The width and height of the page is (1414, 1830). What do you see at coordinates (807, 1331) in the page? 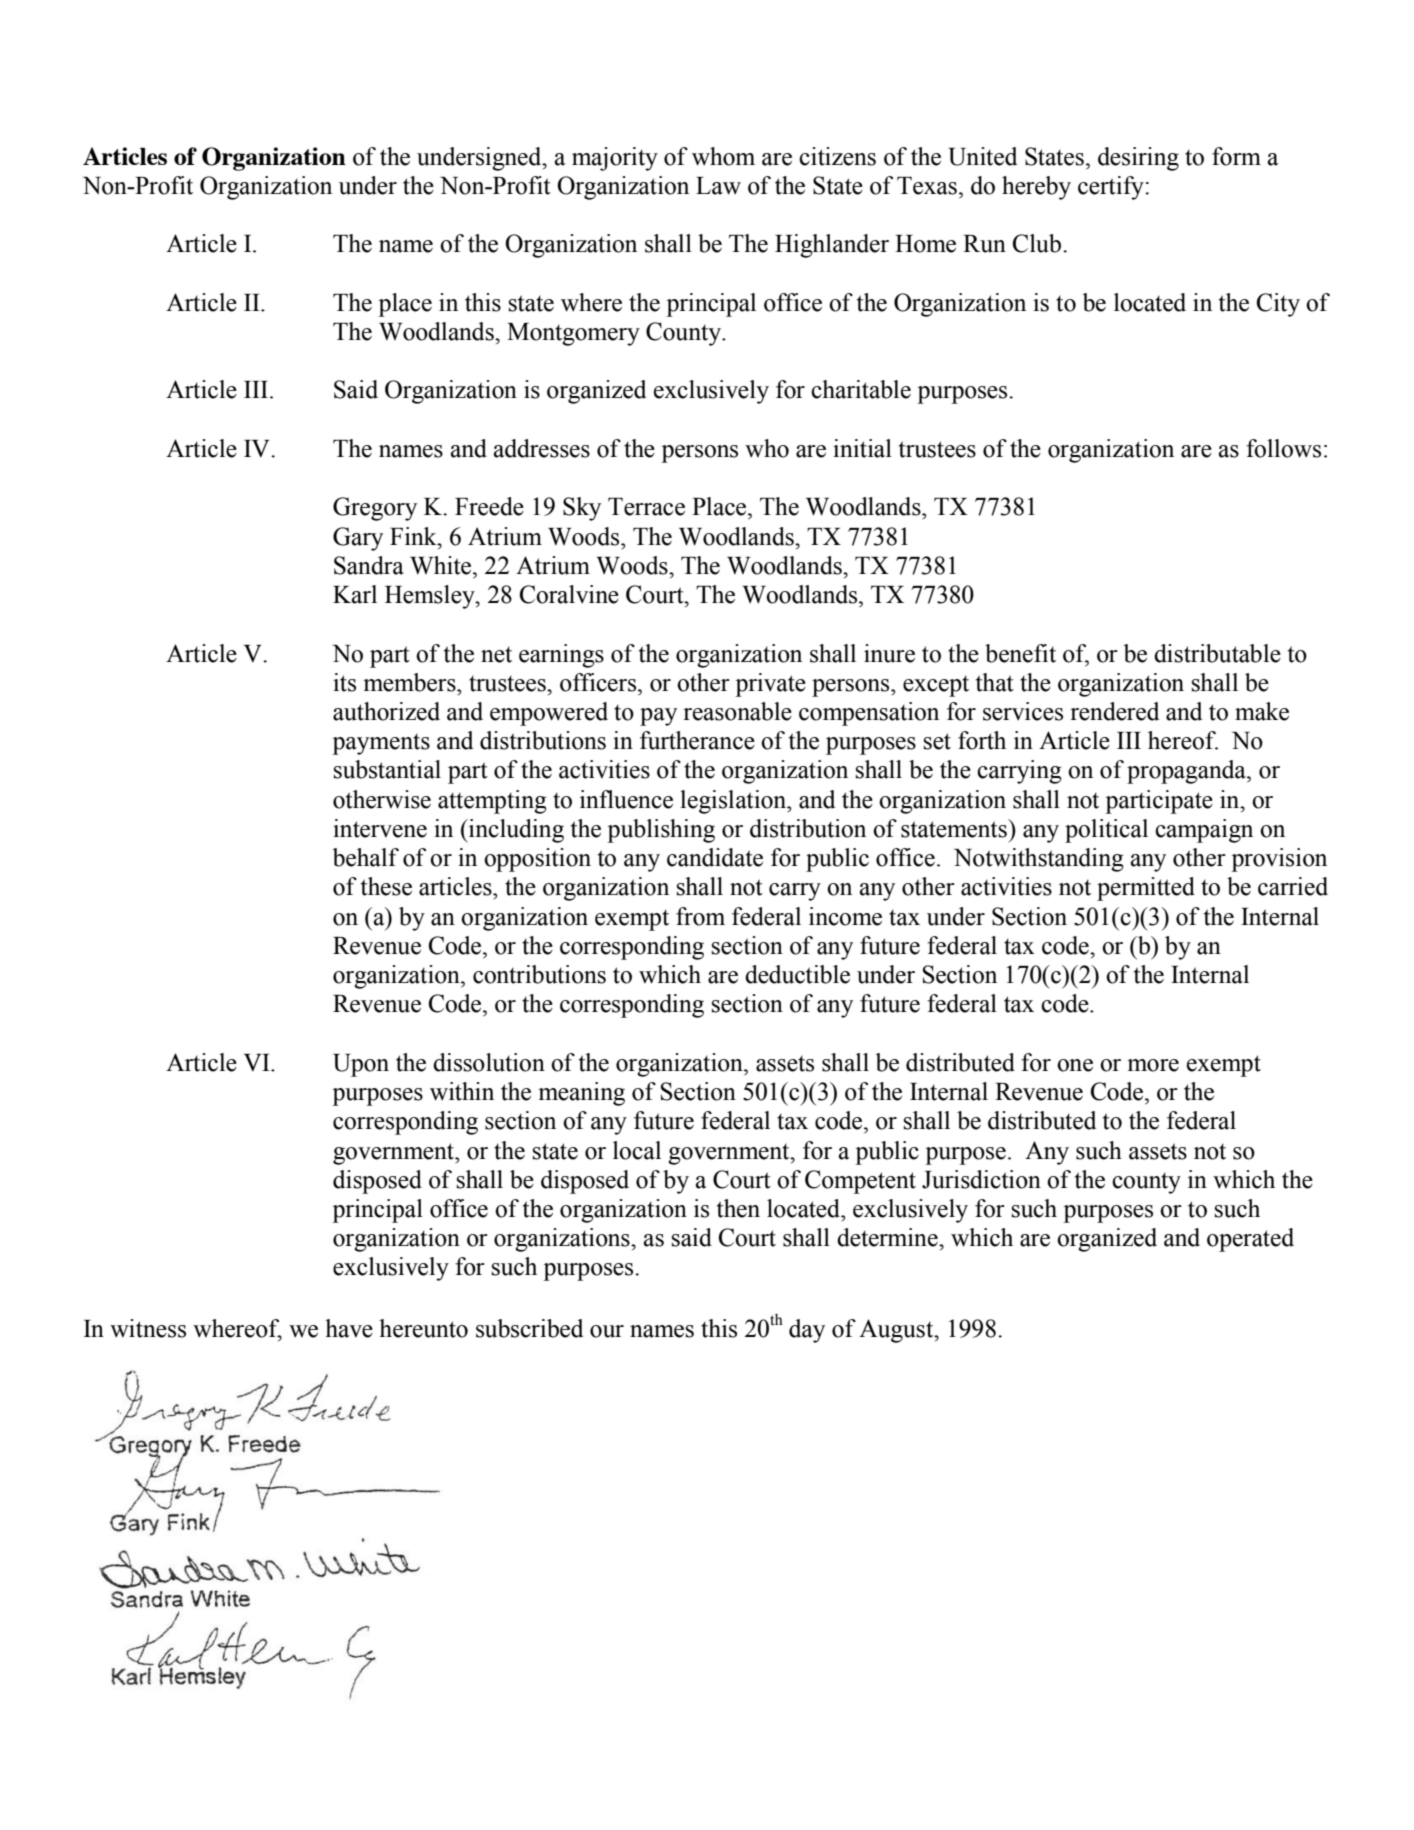
I see `day` at bounding box center [807, 1331].
